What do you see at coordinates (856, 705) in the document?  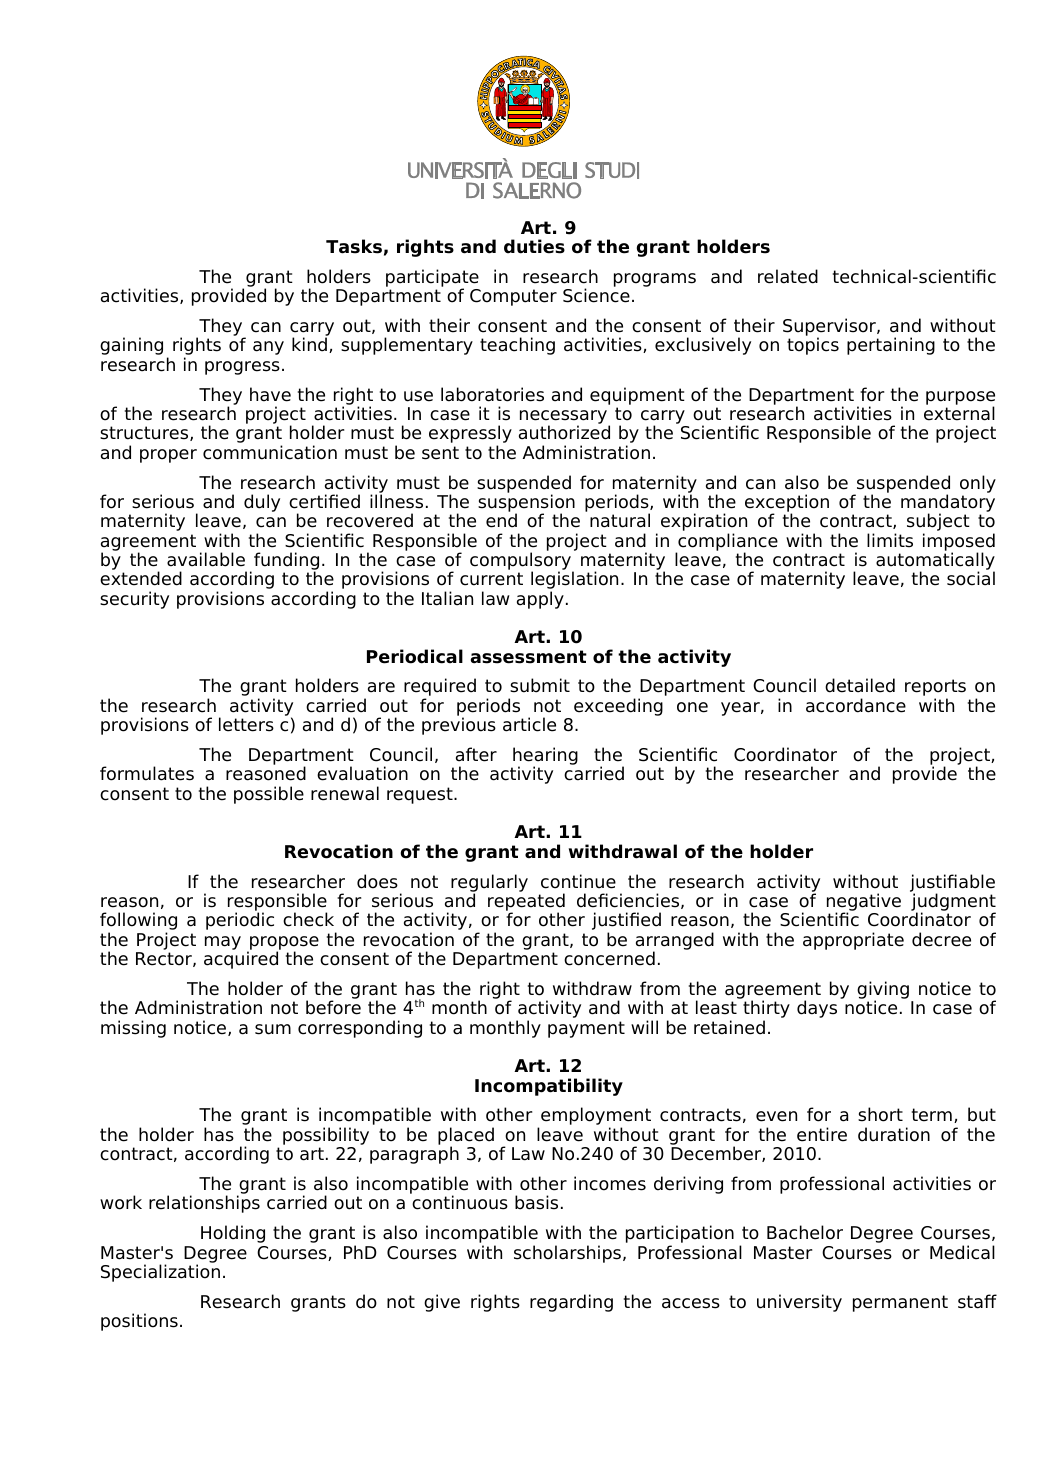 I see `accordance` at bounding box center [856, 705].
